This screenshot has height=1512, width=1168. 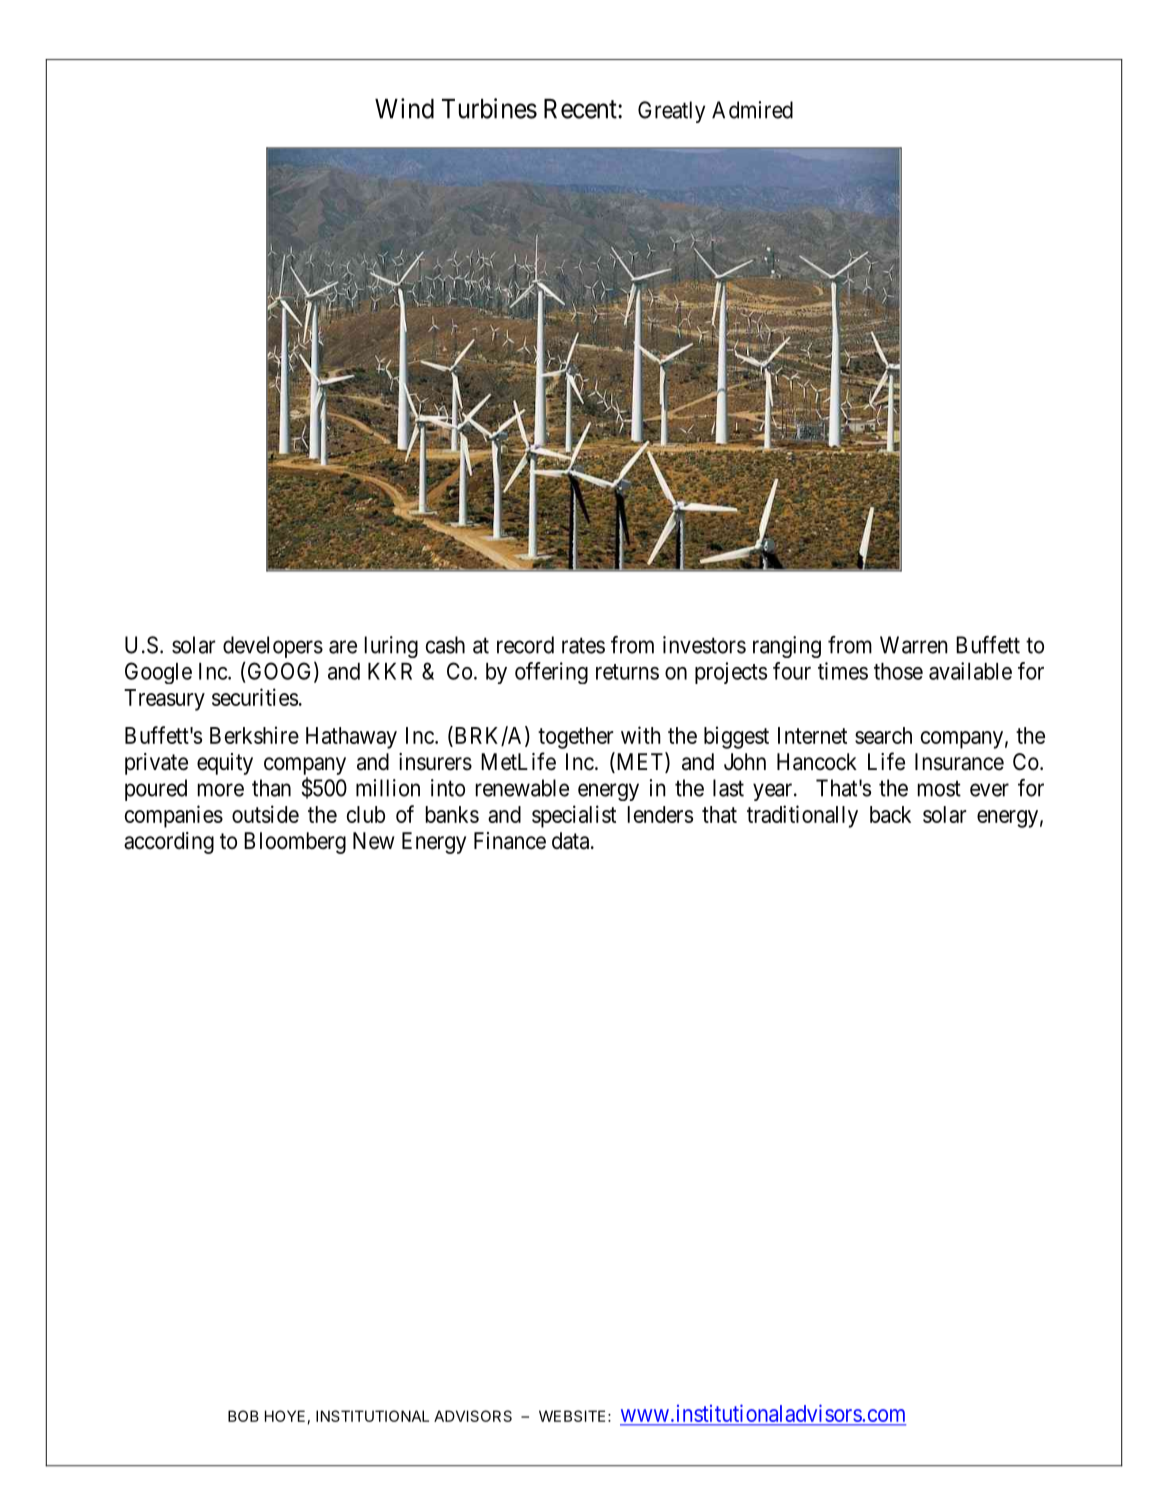 What do you see at coordinates (273, 647) in the screenshot?
I see `developers` at bounding box center [273, 647].
